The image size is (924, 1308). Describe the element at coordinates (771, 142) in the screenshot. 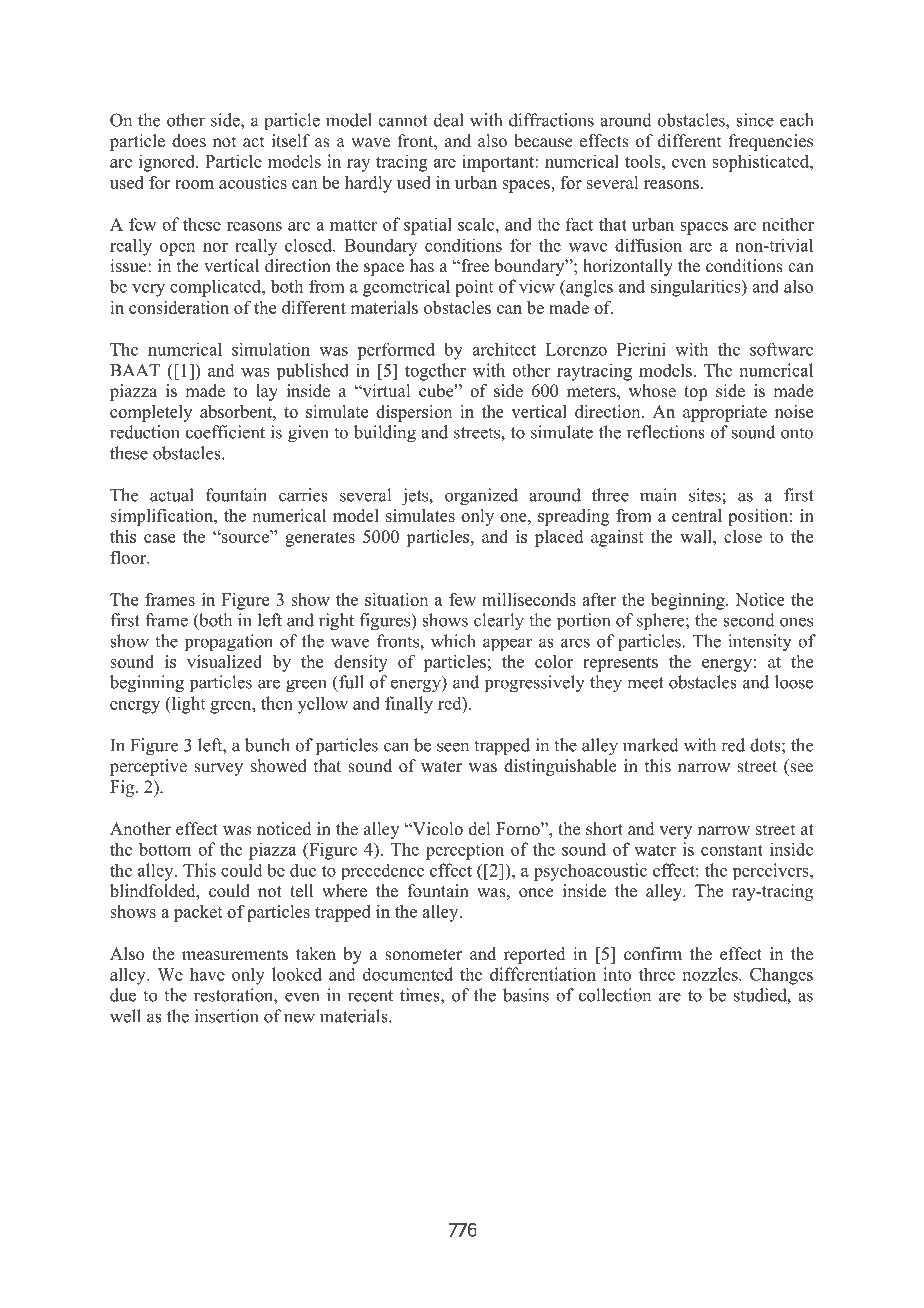

I see `frequencies` at that location.
